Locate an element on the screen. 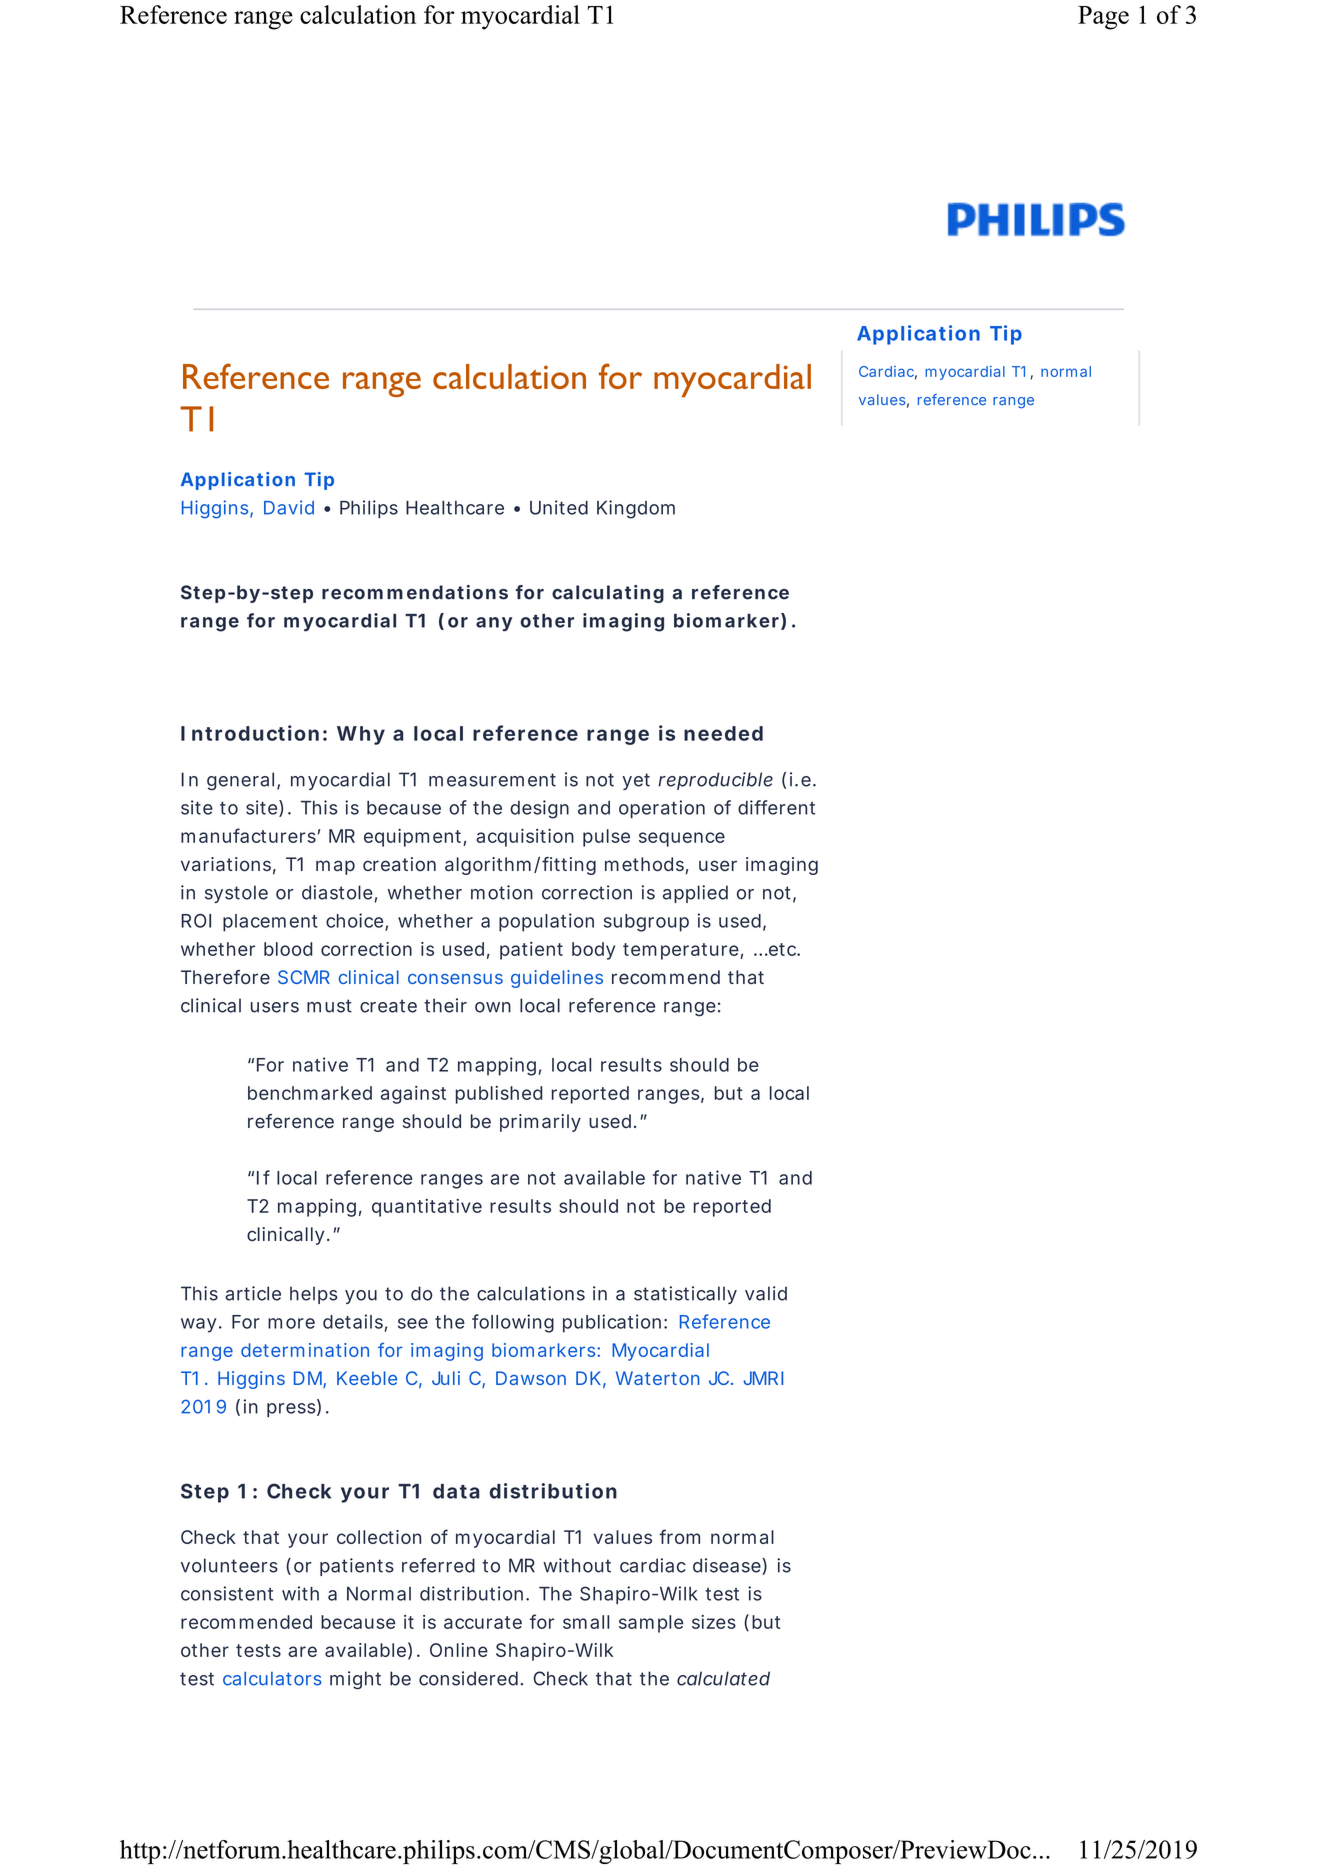  United is located at coordinates (559, 507).
